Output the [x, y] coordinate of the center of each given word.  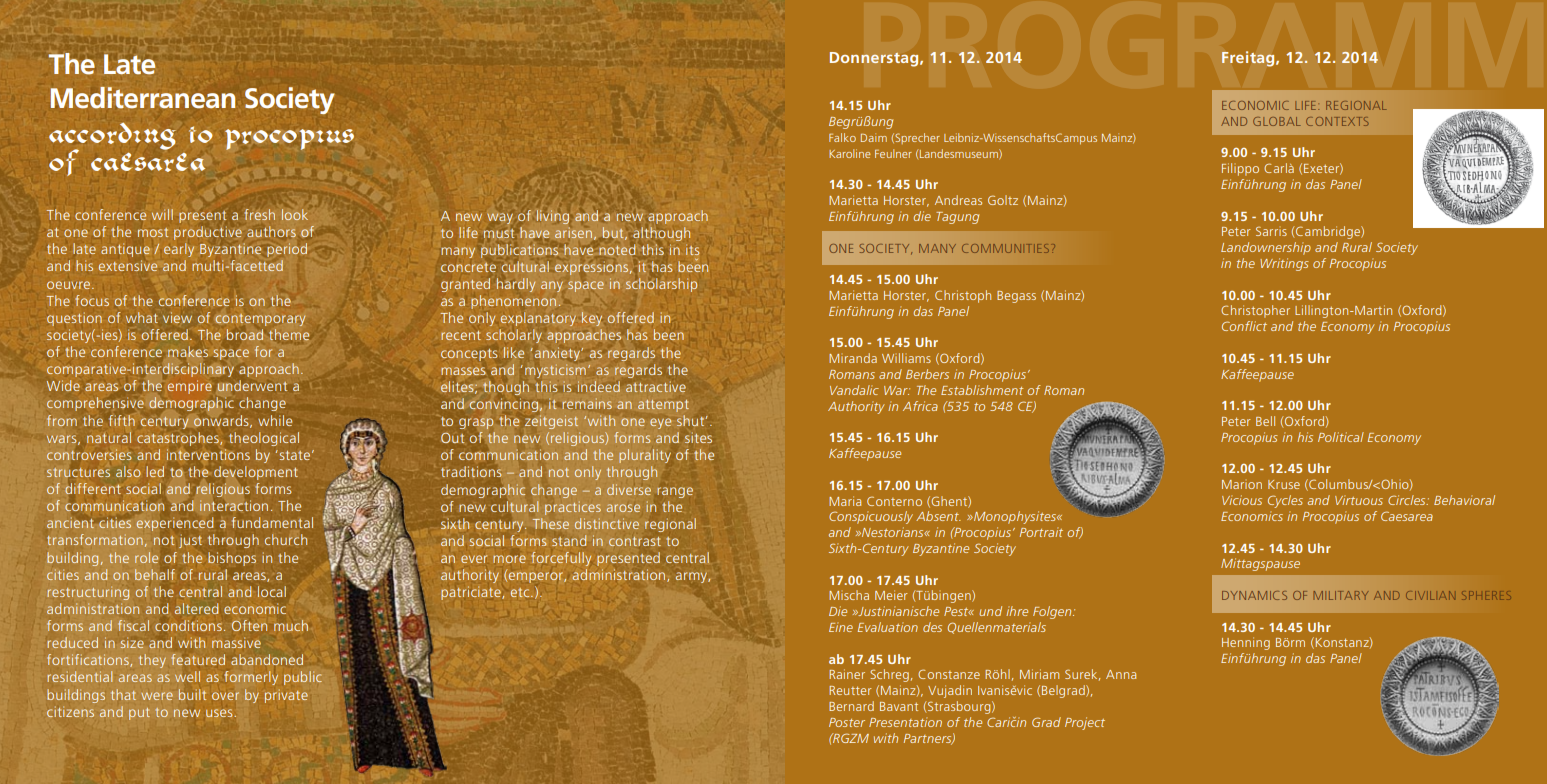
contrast [635, 541]
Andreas [958, 200]
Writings [1284, 264]
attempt [663, 406]
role [146, 557]
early [179, 250]
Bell [1265, 421]
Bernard [851, 706]
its [692, 249]
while [275, 420]
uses [220, 713]
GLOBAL [1277, 121]
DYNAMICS [1254, 595]
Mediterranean [143, 98]
